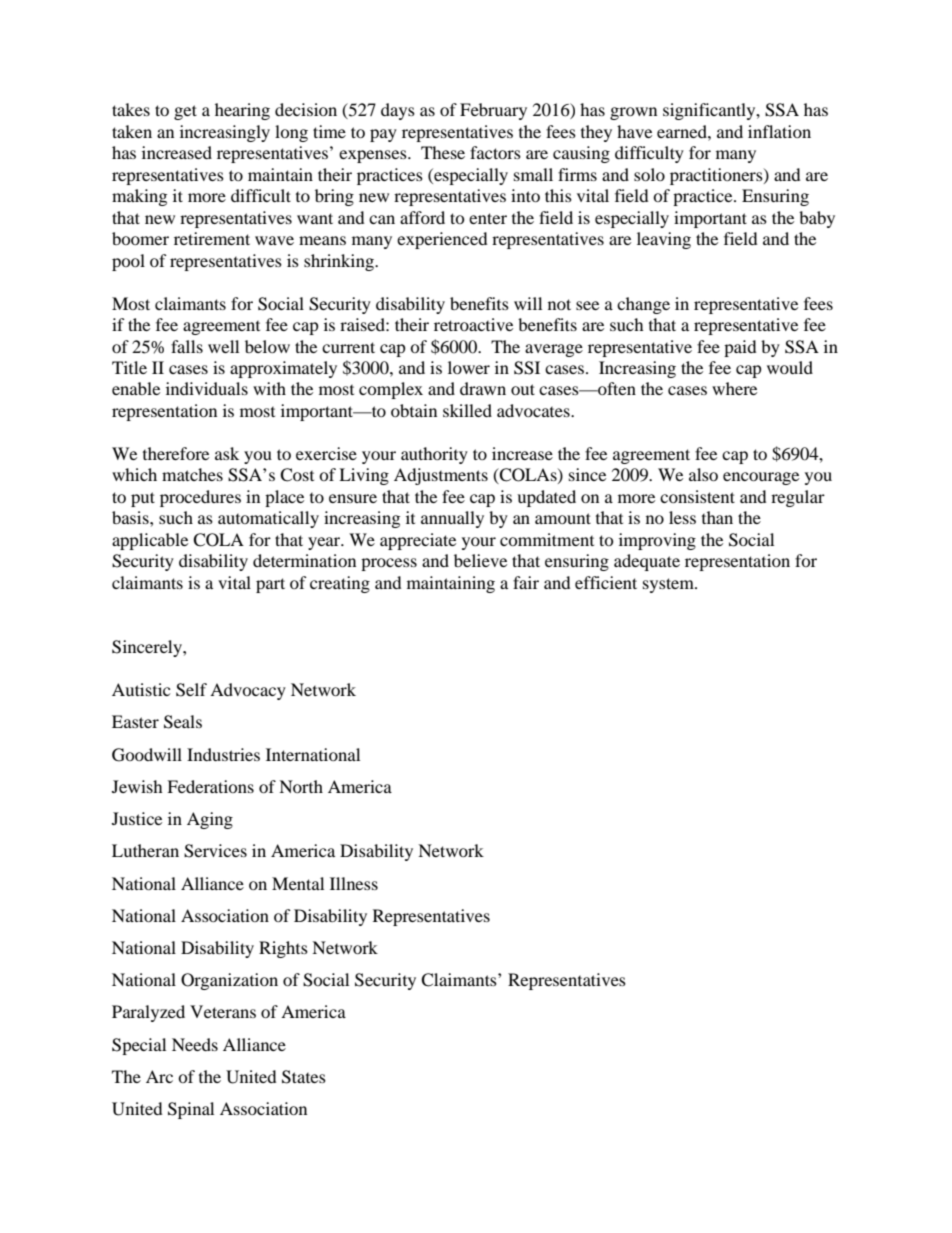 The width and height of the image is (952, 1233). What do you see at coordinates (703, 474) in the image?
I see `also` at bounding box center [703, 474].
